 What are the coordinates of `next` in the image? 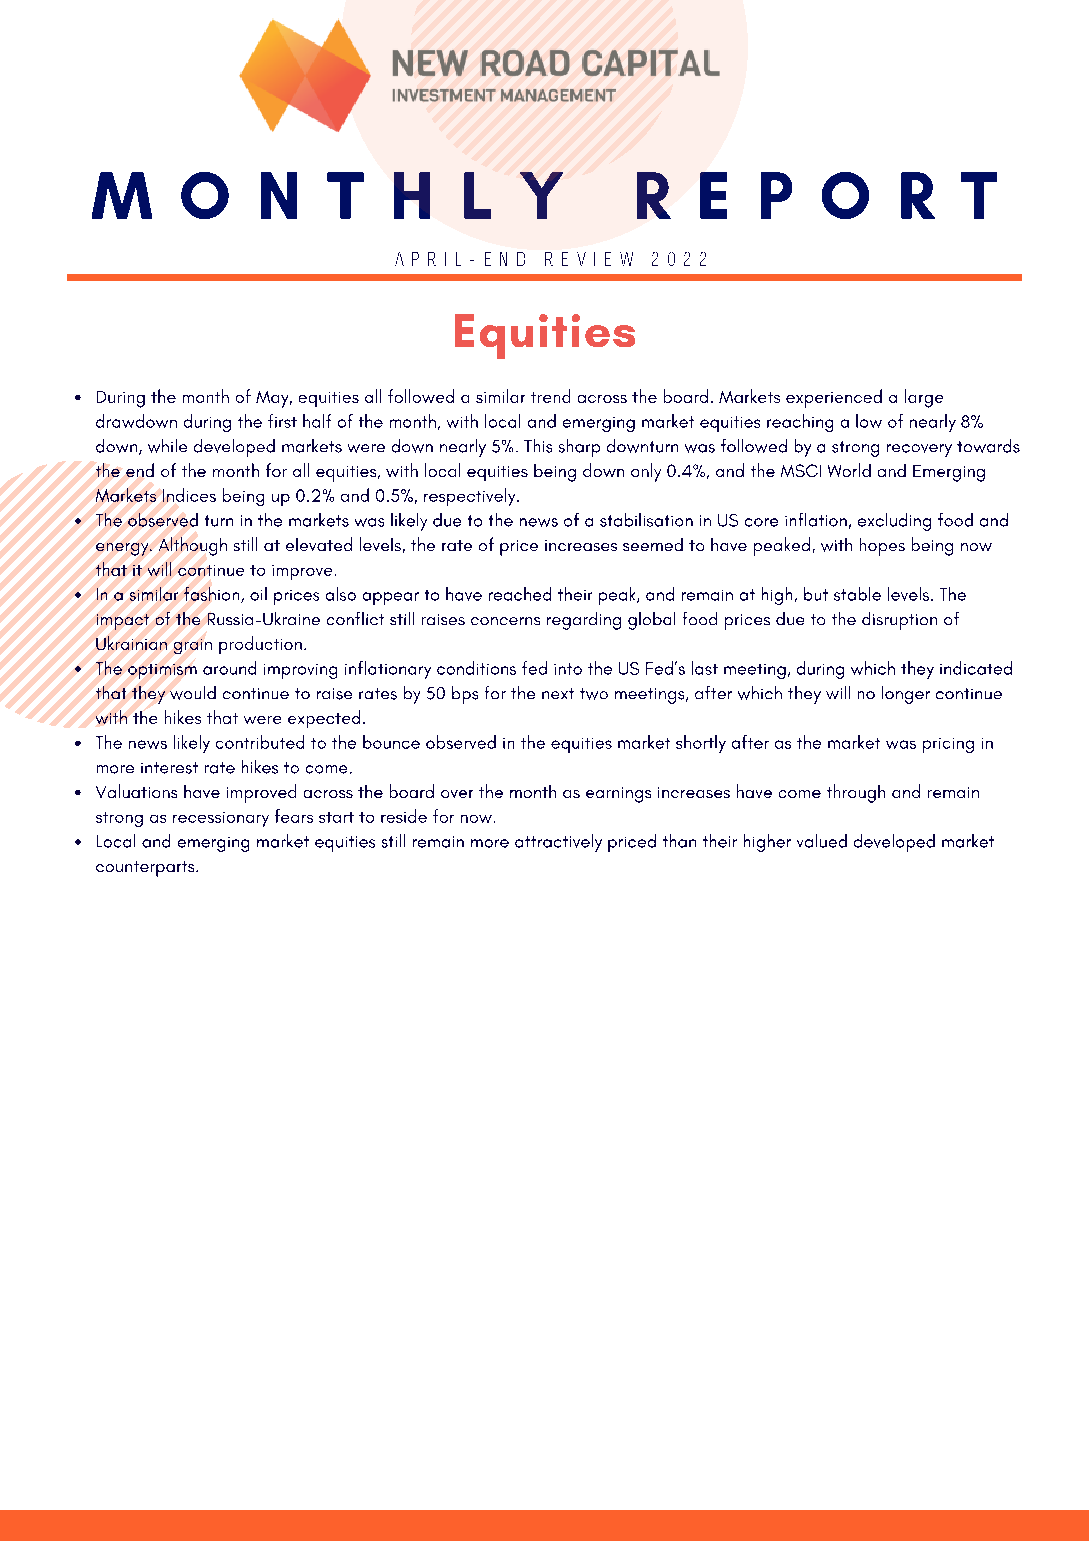 It's located at (558, 693).
